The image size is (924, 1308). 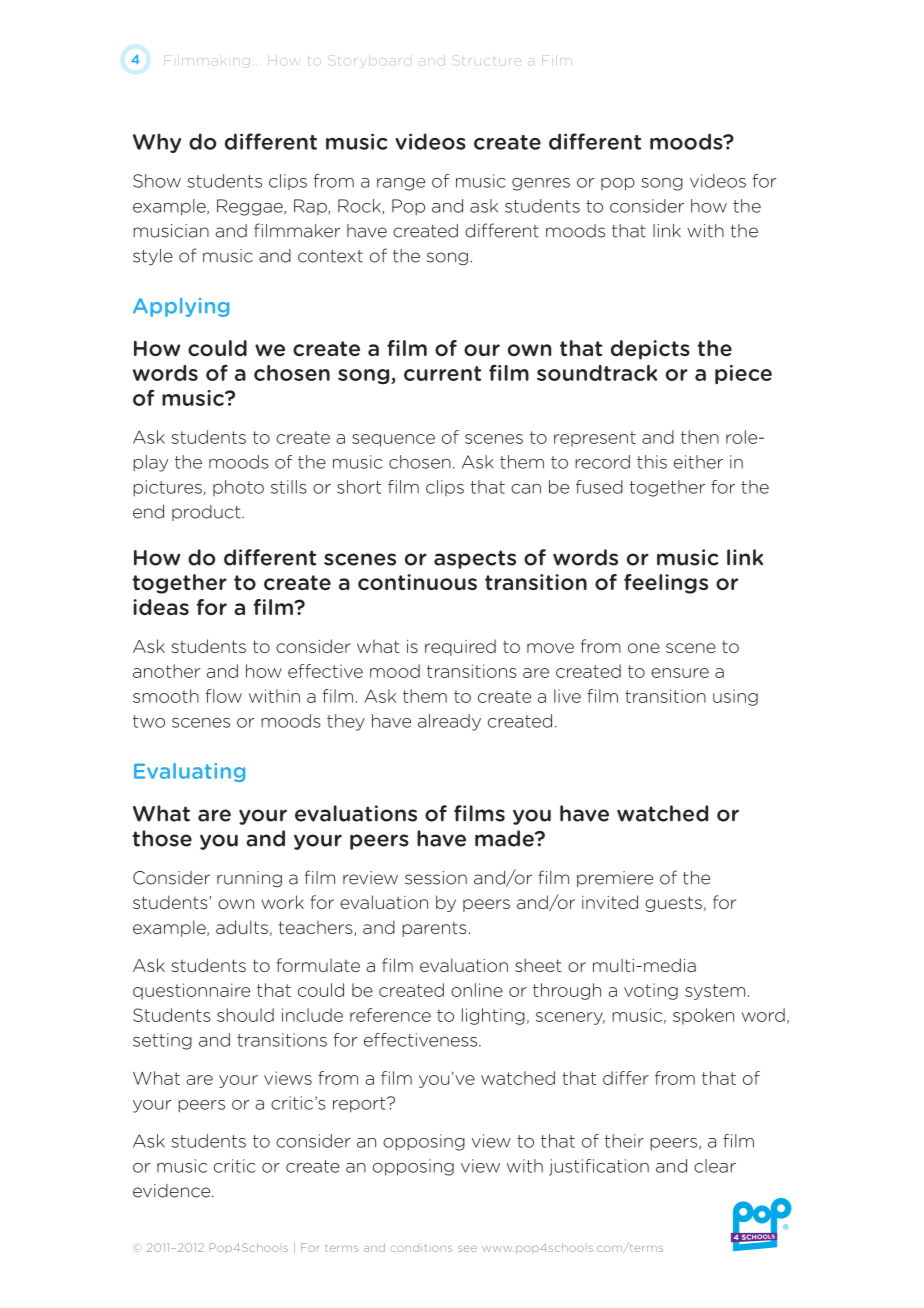 I want to click on Reggae, so click(x=251, y=207).
